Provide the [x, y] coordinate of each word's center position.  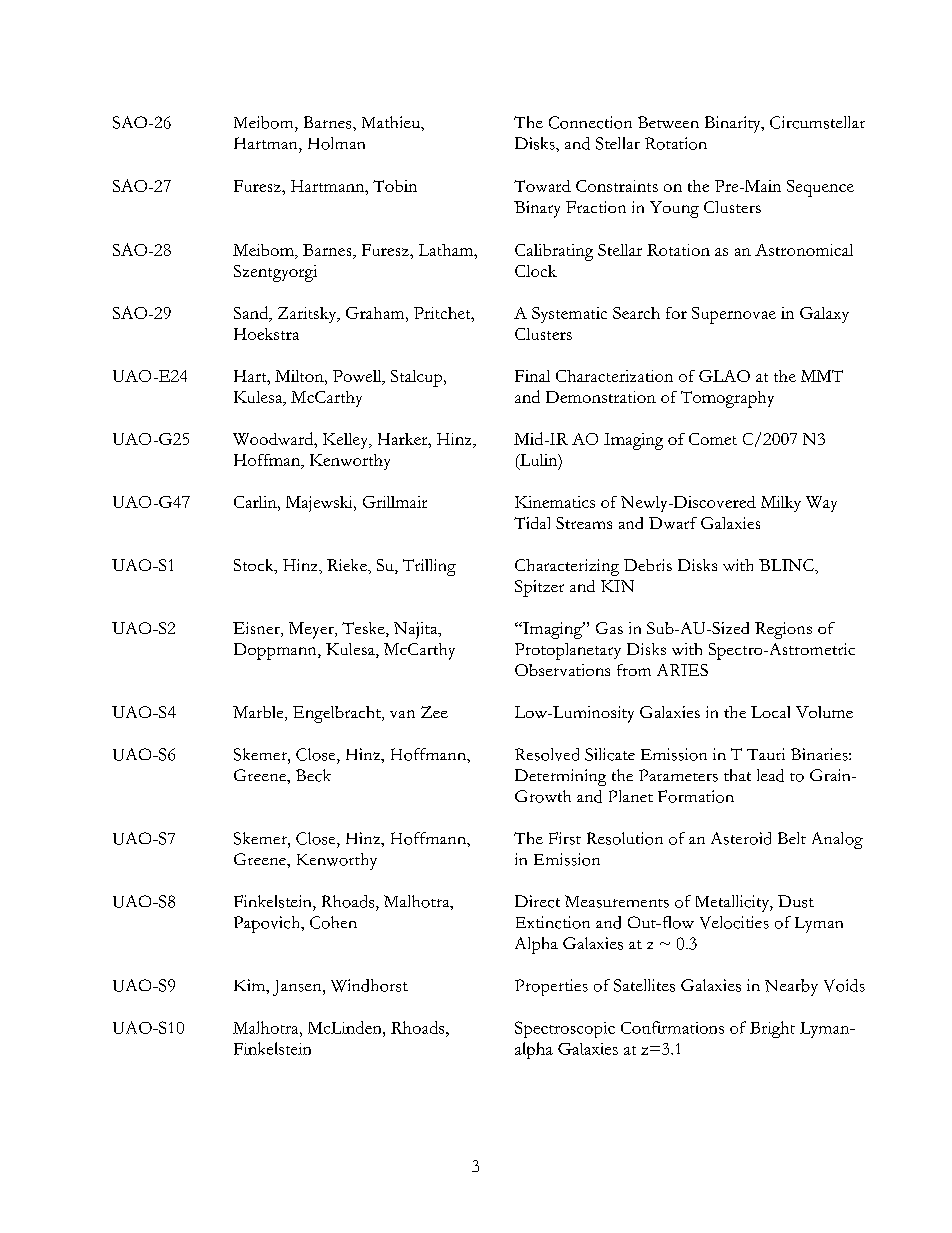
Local [770, 712]
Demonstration [601, 397]
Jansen [298, 988]
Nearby [791, 987]
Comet [713, 439]
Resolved [547, 754]
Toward [542, 186]
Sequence [820, 188]
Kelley [347, 441]
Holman [336, 143]
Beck [313, 775]
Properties [551, 987]
